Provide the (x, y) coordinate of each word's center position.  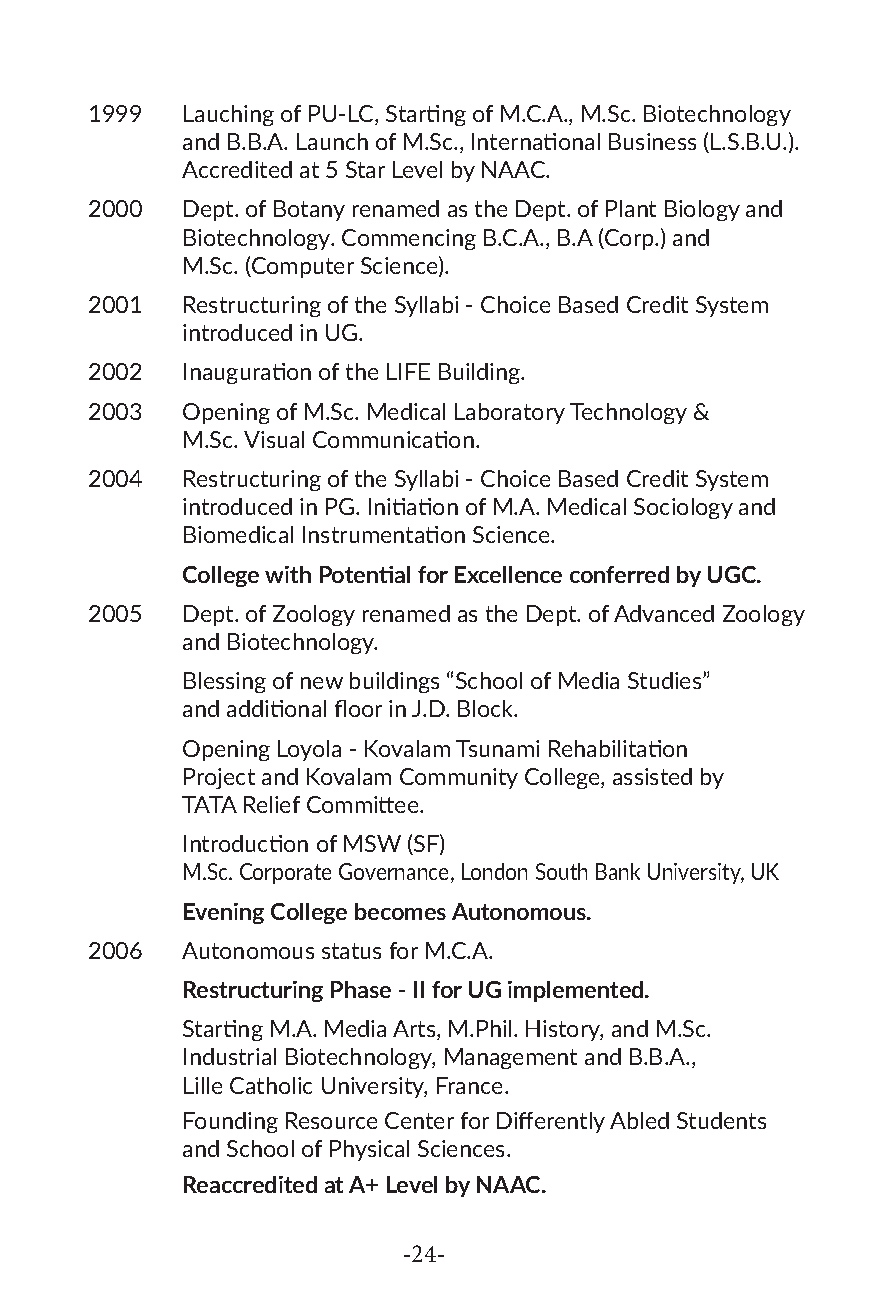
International (536, 141)
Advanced (664, 613)
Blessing (225, 682)
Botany (309, 210)
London (494, 871)
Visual (274, 439)
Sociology (683, 508)
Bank (618, 871)
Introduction (246, 843)
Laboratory (510, 413)
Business (652, 141)
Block (487, 708)
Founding (231, 1122)
